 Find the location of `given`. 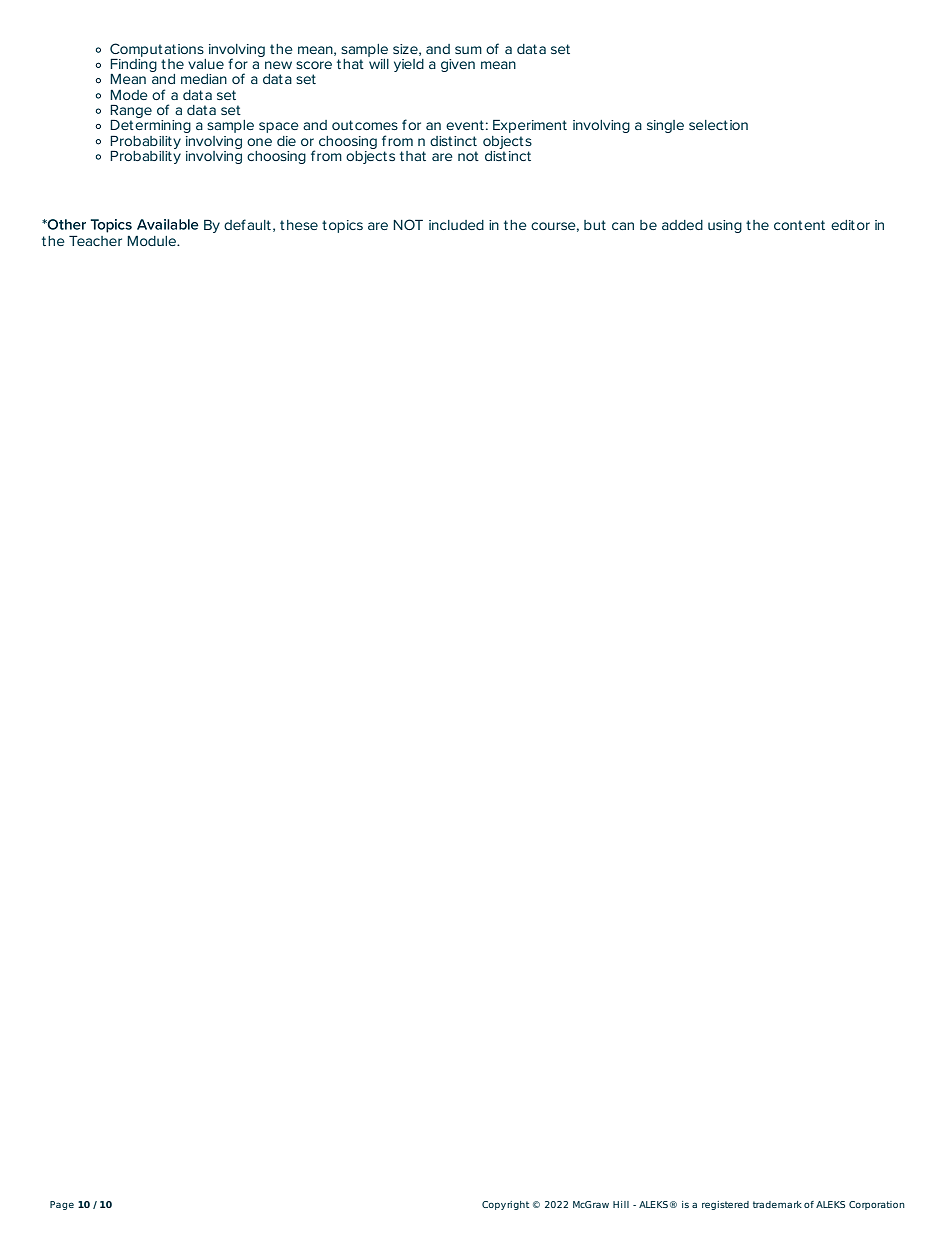

given is located at coordinates (458, 65).
